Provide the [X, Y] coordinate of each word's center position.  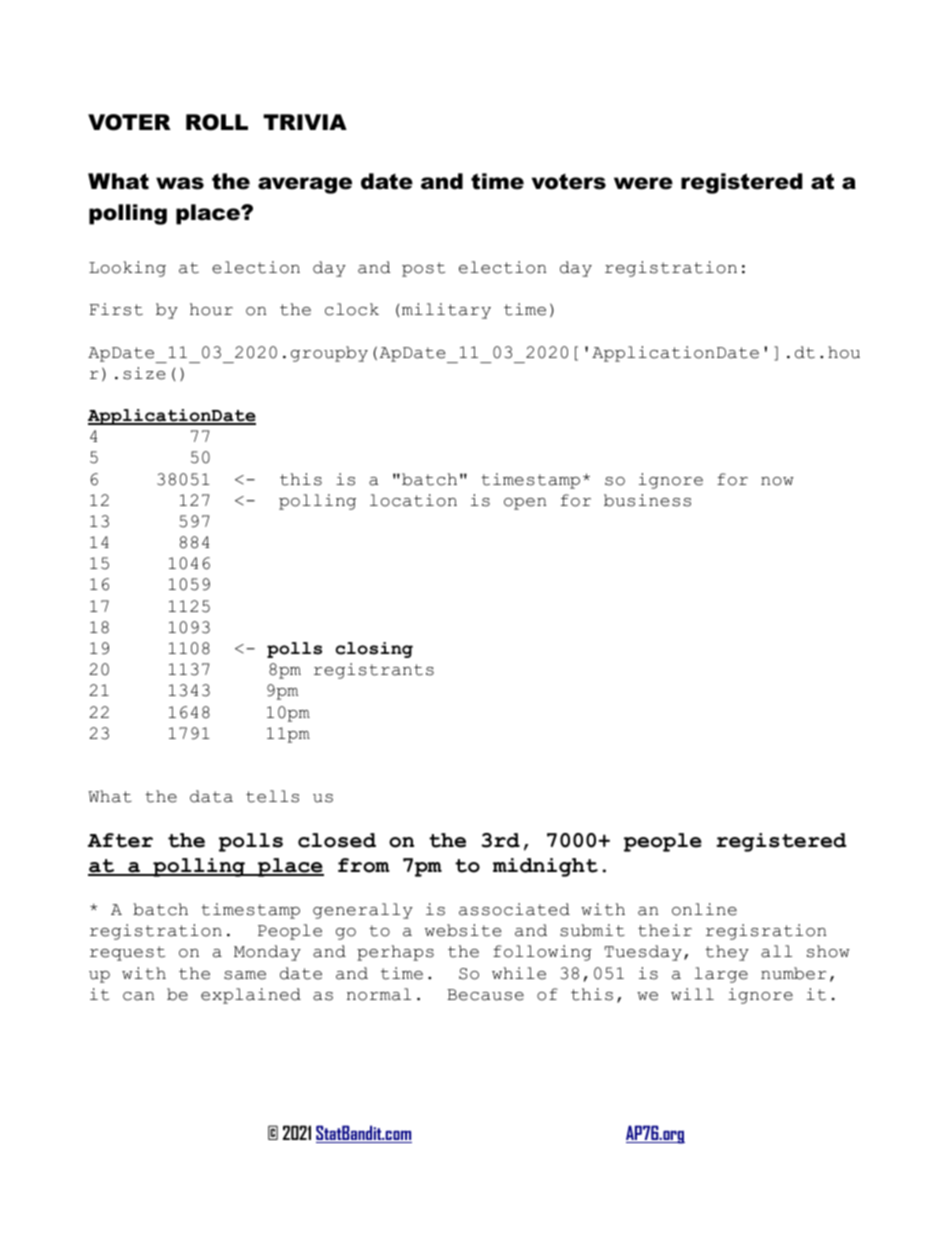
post [423, 269]
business [647, 500]
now [777, 481]
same [245, 975]
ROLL [217, 122]
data [211, 796]
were [643, 183]
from [364, 865]
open [525, 504]
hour [211, 309]
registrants [374, 671]
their [665, 930]
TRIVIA [305, 122]
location [413, 500]
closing [374, 650]
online [704, 909]
